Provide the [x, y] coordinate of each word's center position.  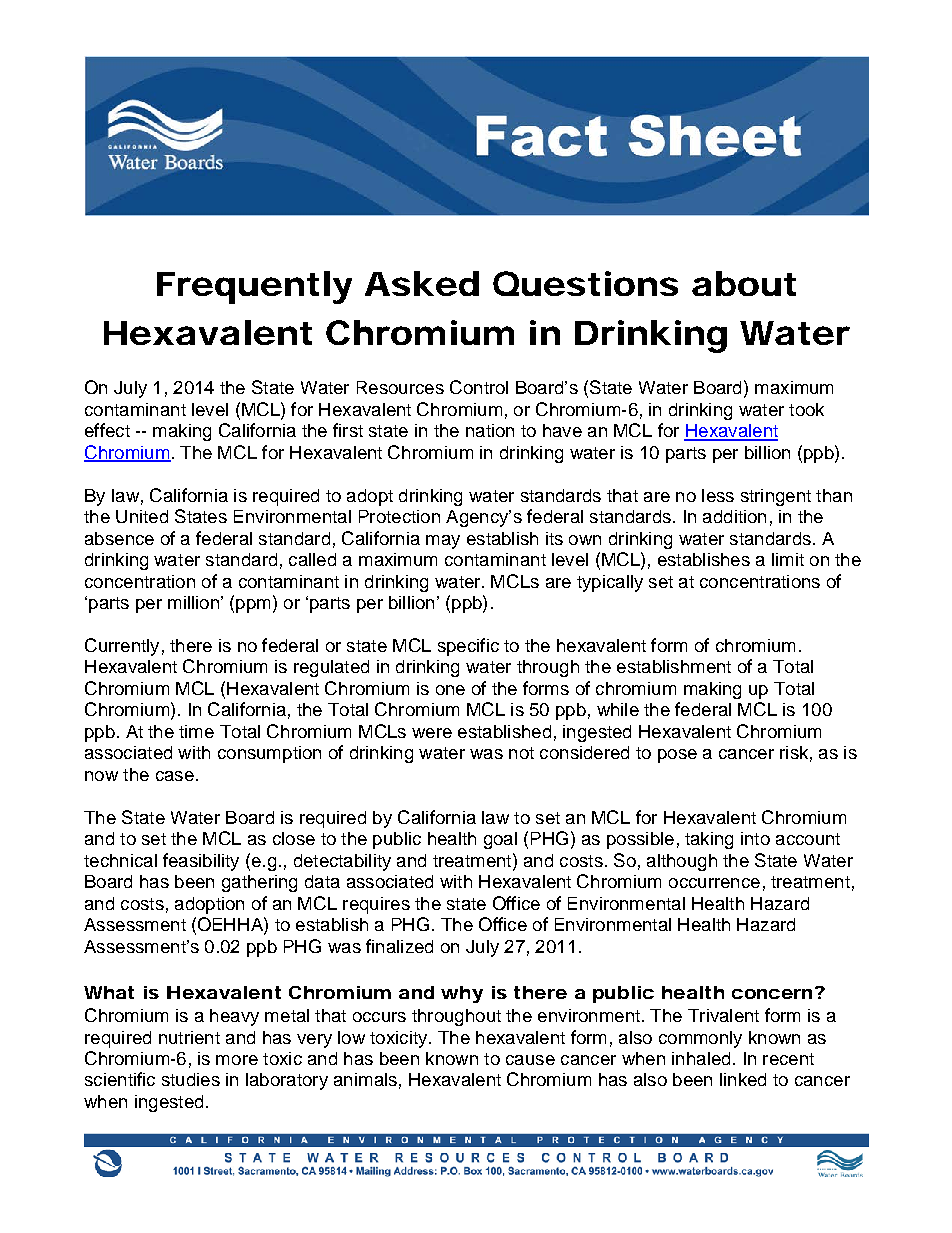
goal [500, 840]
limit [788, 559]
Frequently [254, 287]
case [175, 776]
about [744, 283]
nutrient [189, 1037]
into [755, 838]
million [193, 602]
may [443, 542]
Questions [585, 283]
